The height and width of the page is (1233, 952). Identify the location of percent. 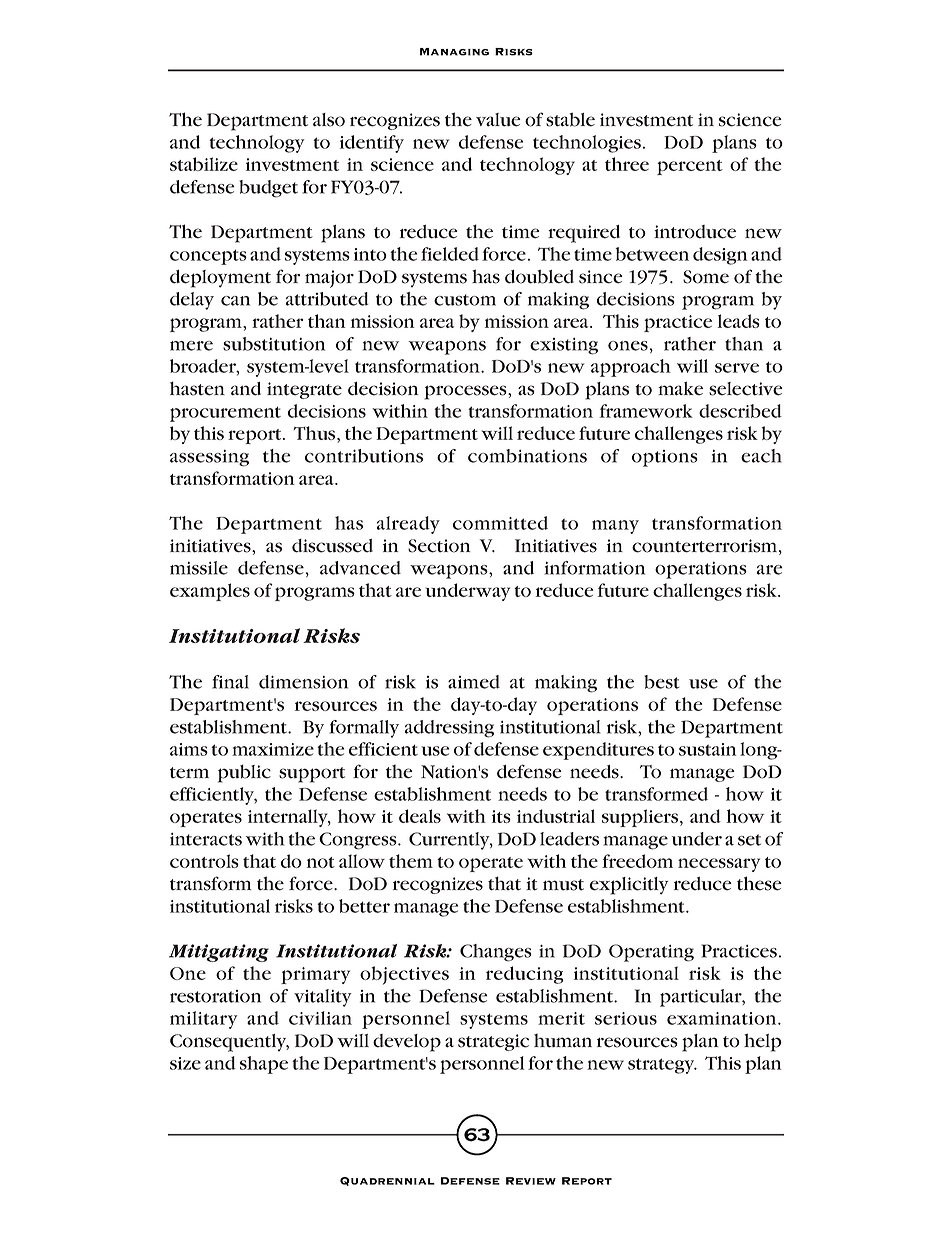
(690, 167).
